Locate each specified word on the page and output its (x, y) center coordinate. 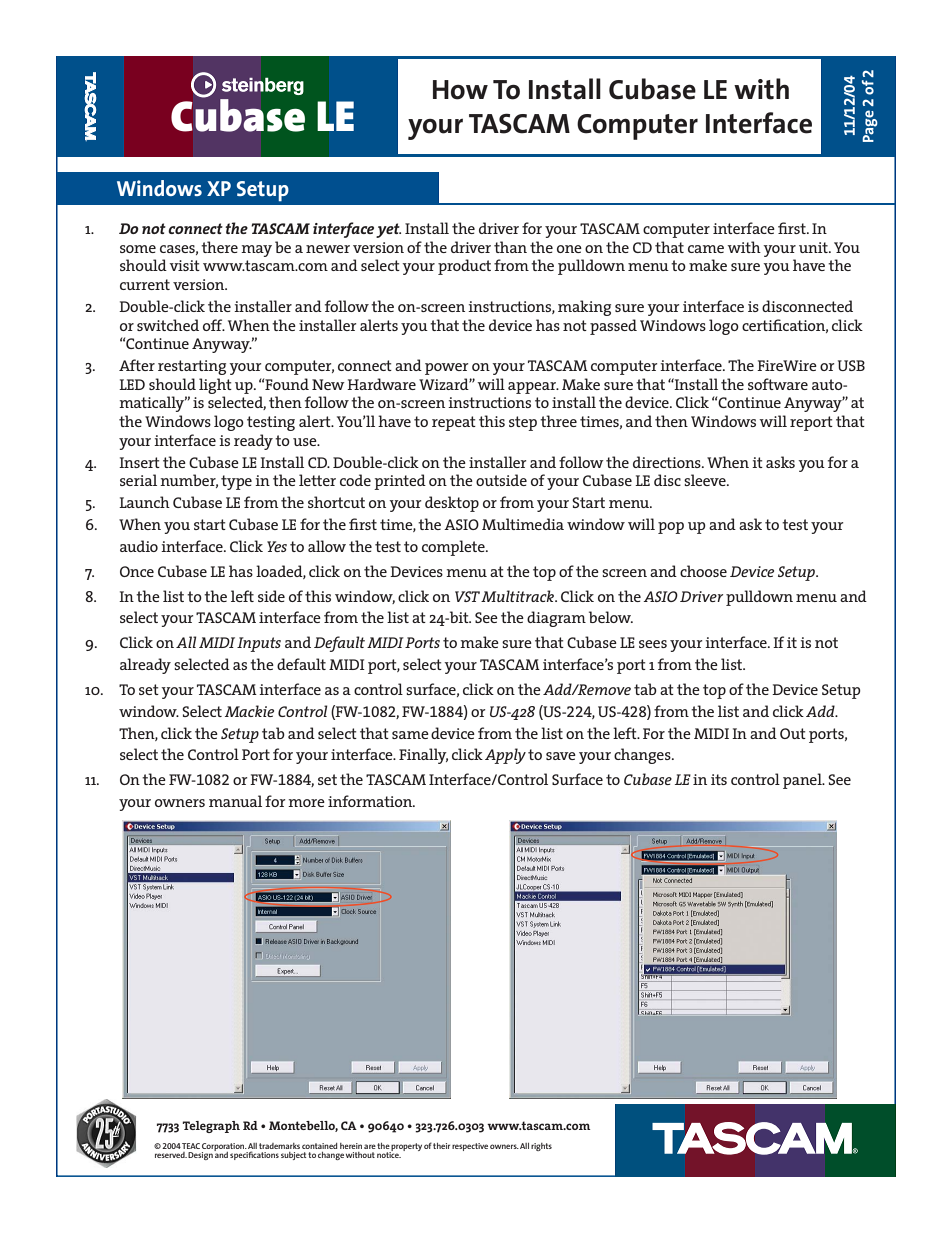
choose (703, 571)
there (219, 247)
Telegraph (211, 1127)
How (460, 90)
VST (467, 596)
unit (814, 247)
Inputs (259, 644)
